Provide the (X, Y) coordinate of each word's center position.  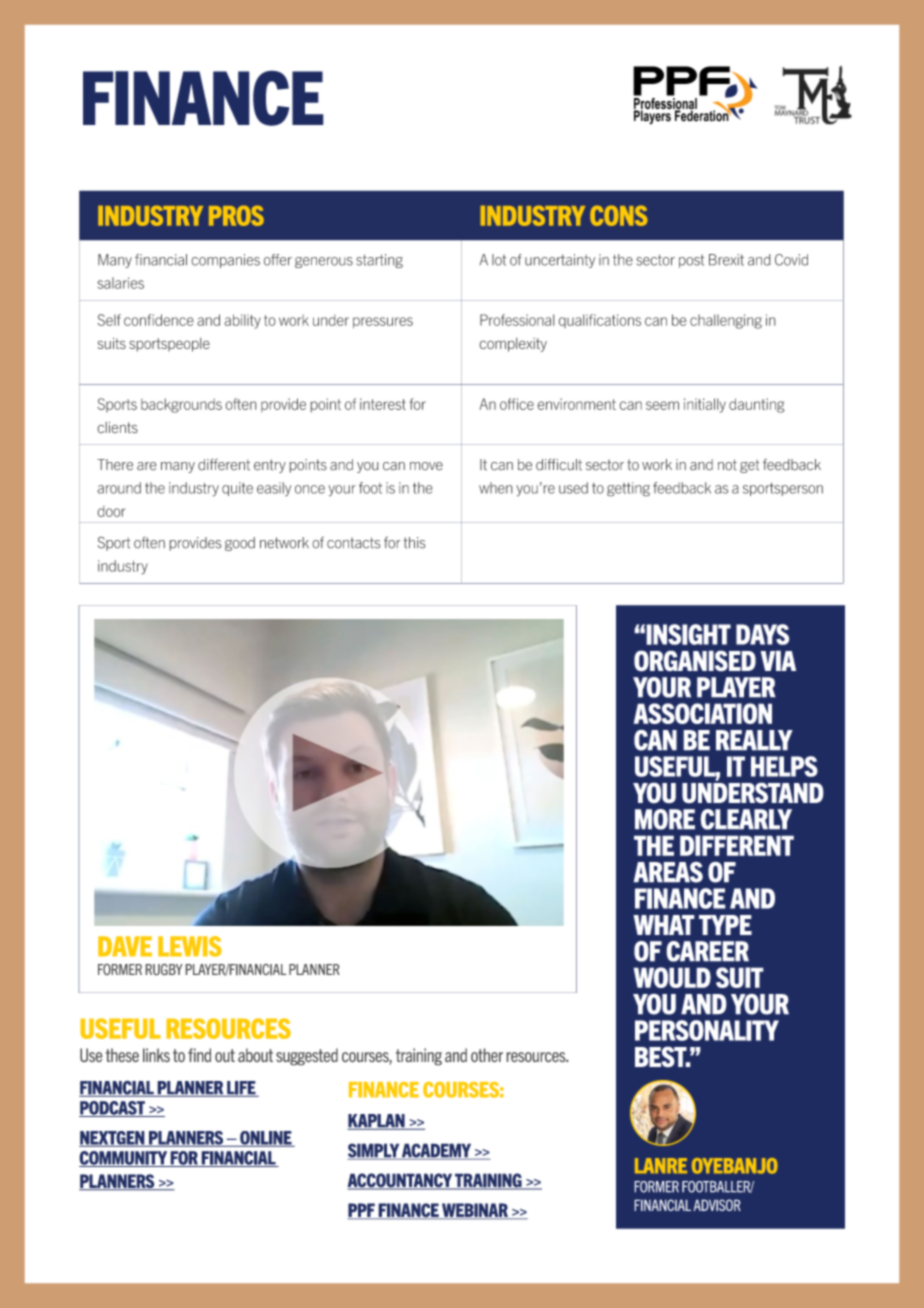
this (414, 542)
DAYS (762, 634)
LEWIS (190, 946)
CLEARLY (746, 819)
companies (226, 261)
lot (499, 260)
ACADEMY (437, 1151)
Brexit (726, 260)
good (240, 544)
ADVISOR (717, 1205)
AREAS (668, 872)
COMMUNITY (124, 1159)
